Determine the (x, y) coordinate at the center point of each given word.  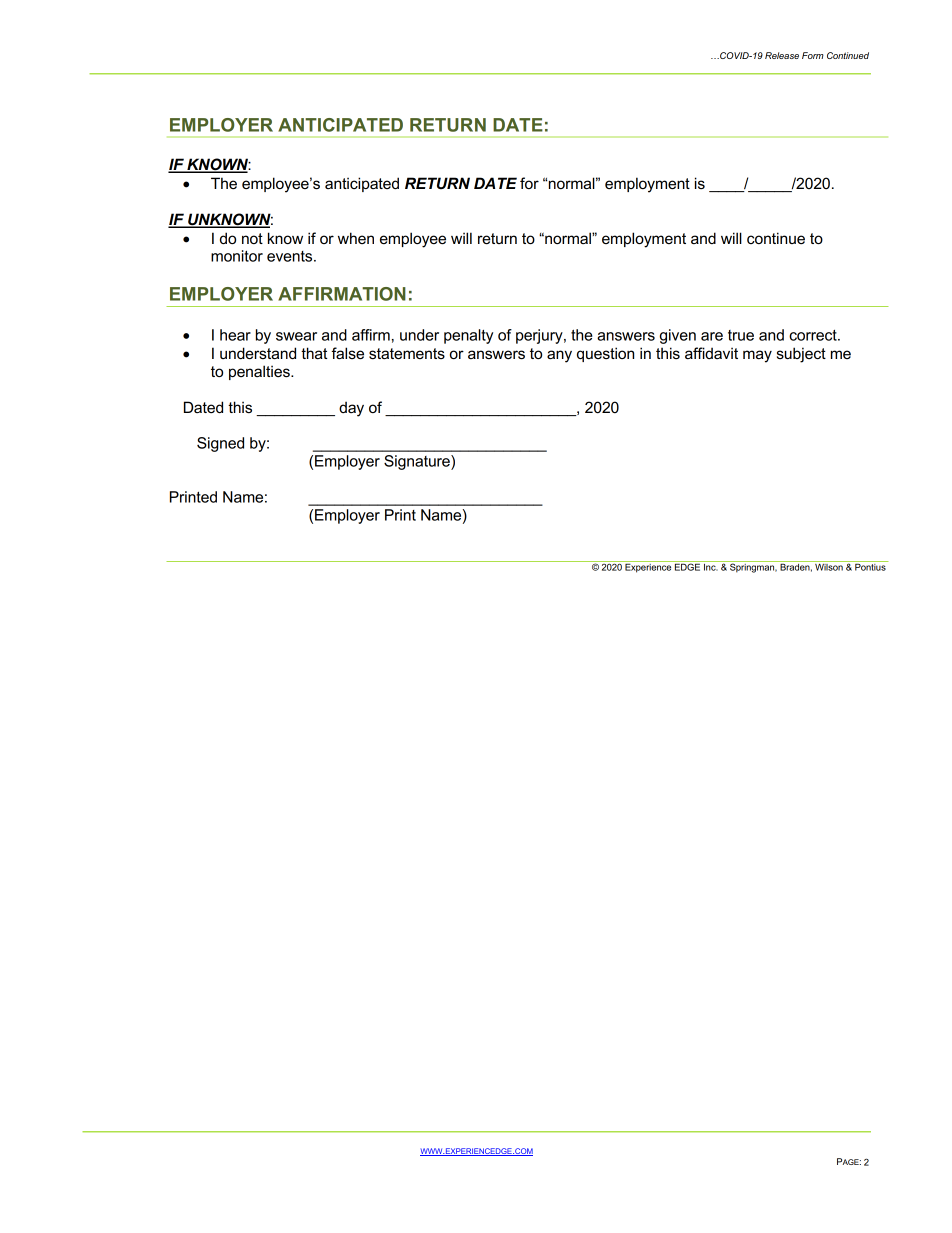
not (252, 238)
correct (814, 335)
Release (782, 55)
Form (813, 55)
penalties (260, 372)
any (559, 356)
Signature (418, 462)
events (291, 256)
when (356, 238)
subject (801, 355)
